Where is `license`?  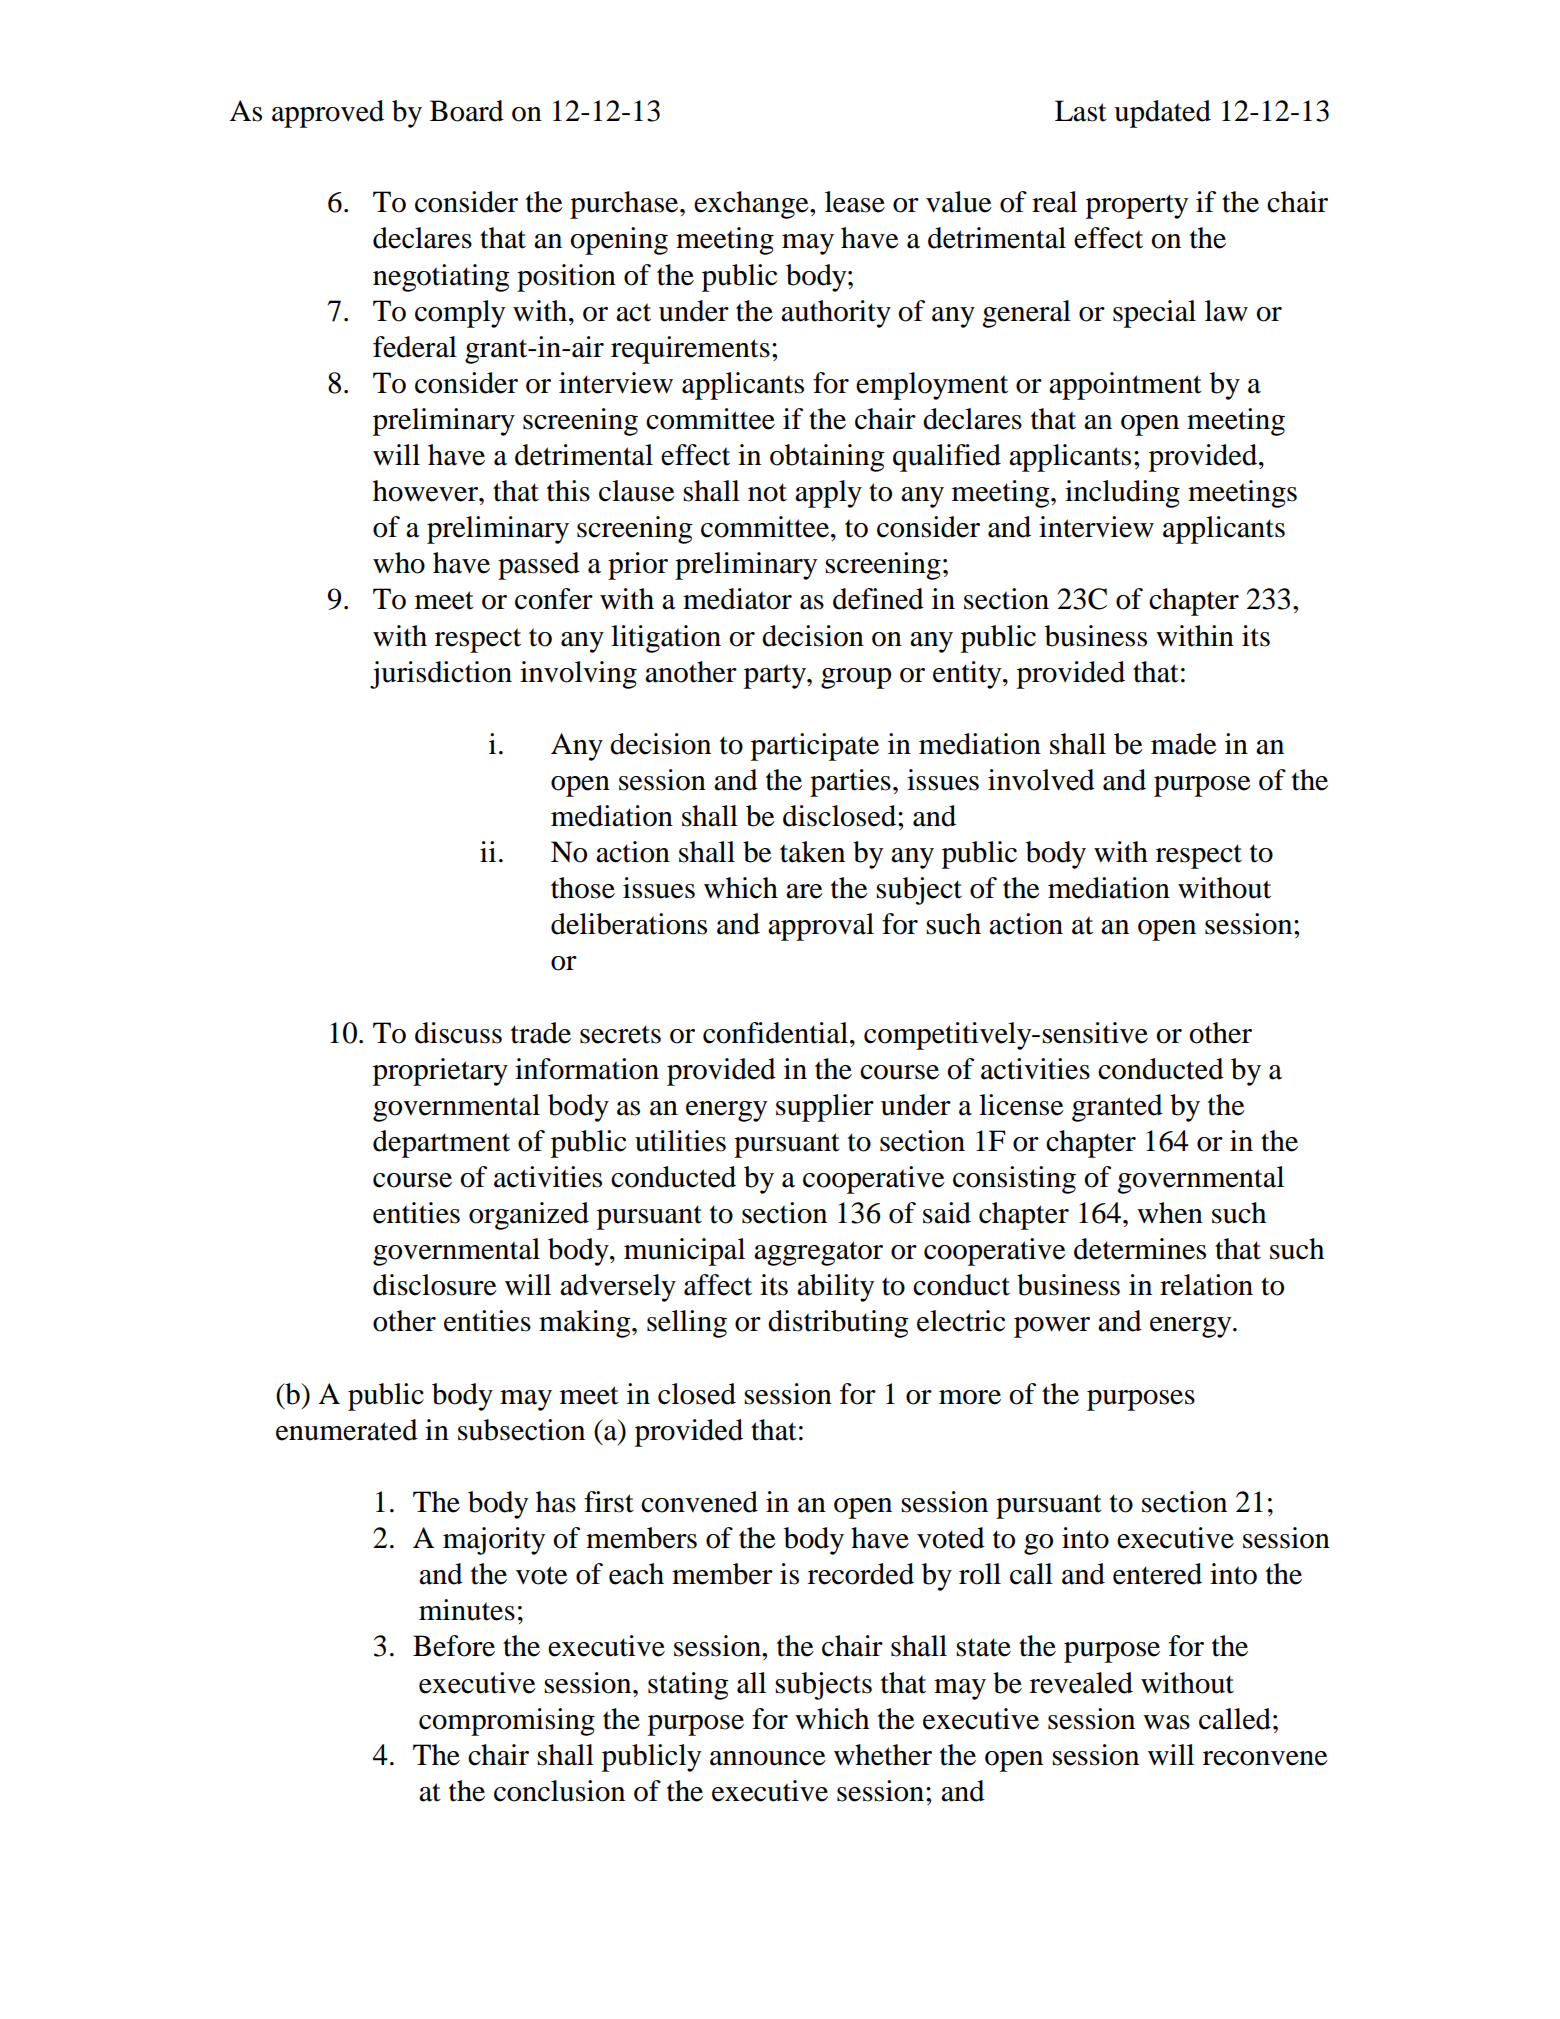 license is located at coordinates (1021, 1105).
